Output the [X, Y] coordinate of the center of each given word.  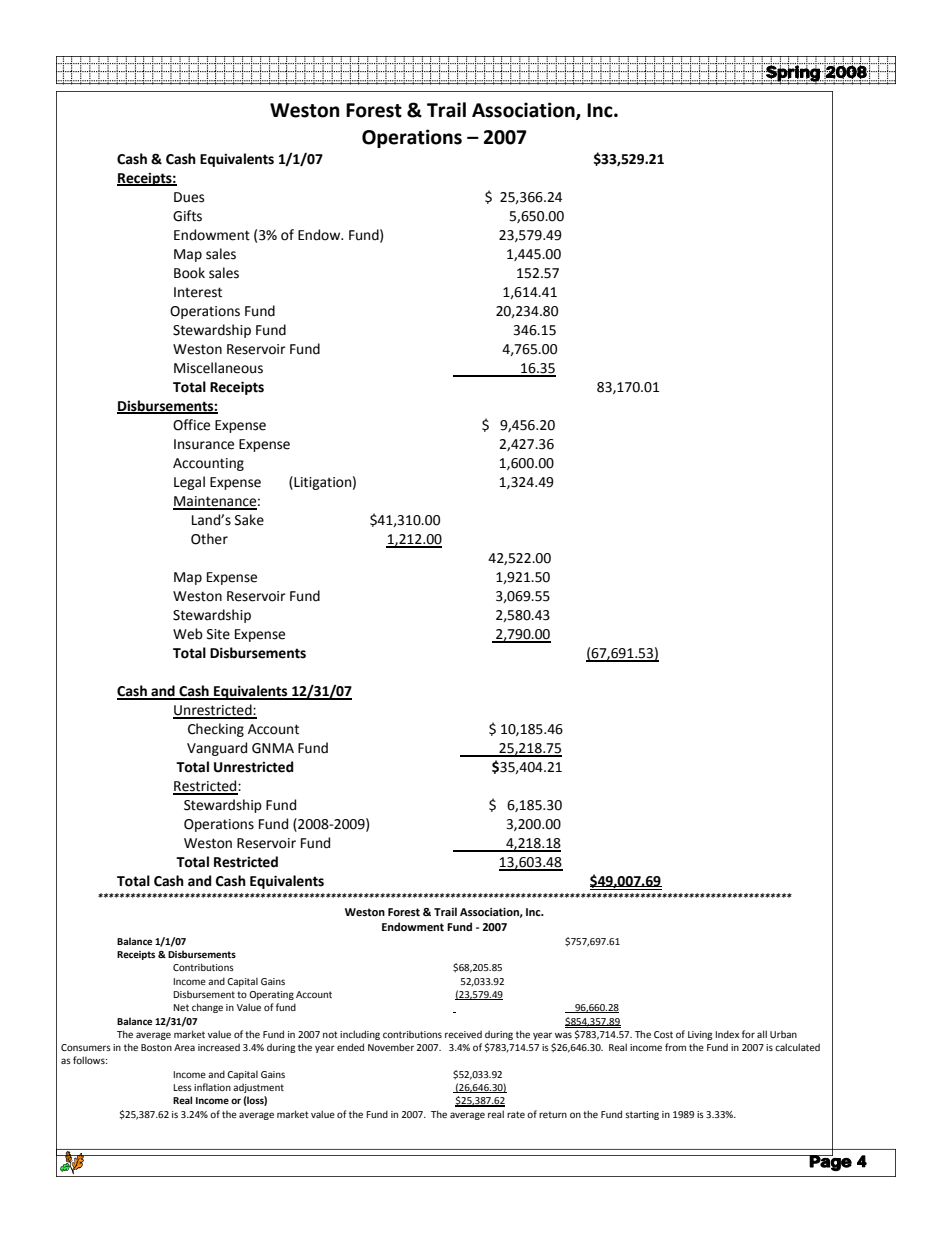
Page [829, 1162]
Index [727, 1034]
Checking [216, 730]
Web [188, 634]
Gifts [187, 216]
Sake [249, 520]
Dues [189, 197]
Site [218, 634]
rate [516, 1114]
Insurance [204, 444]
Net [181, 1007]
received [463, 1034]
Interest [198, 292]
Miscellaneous [218, 368]
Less [182, 1087]
